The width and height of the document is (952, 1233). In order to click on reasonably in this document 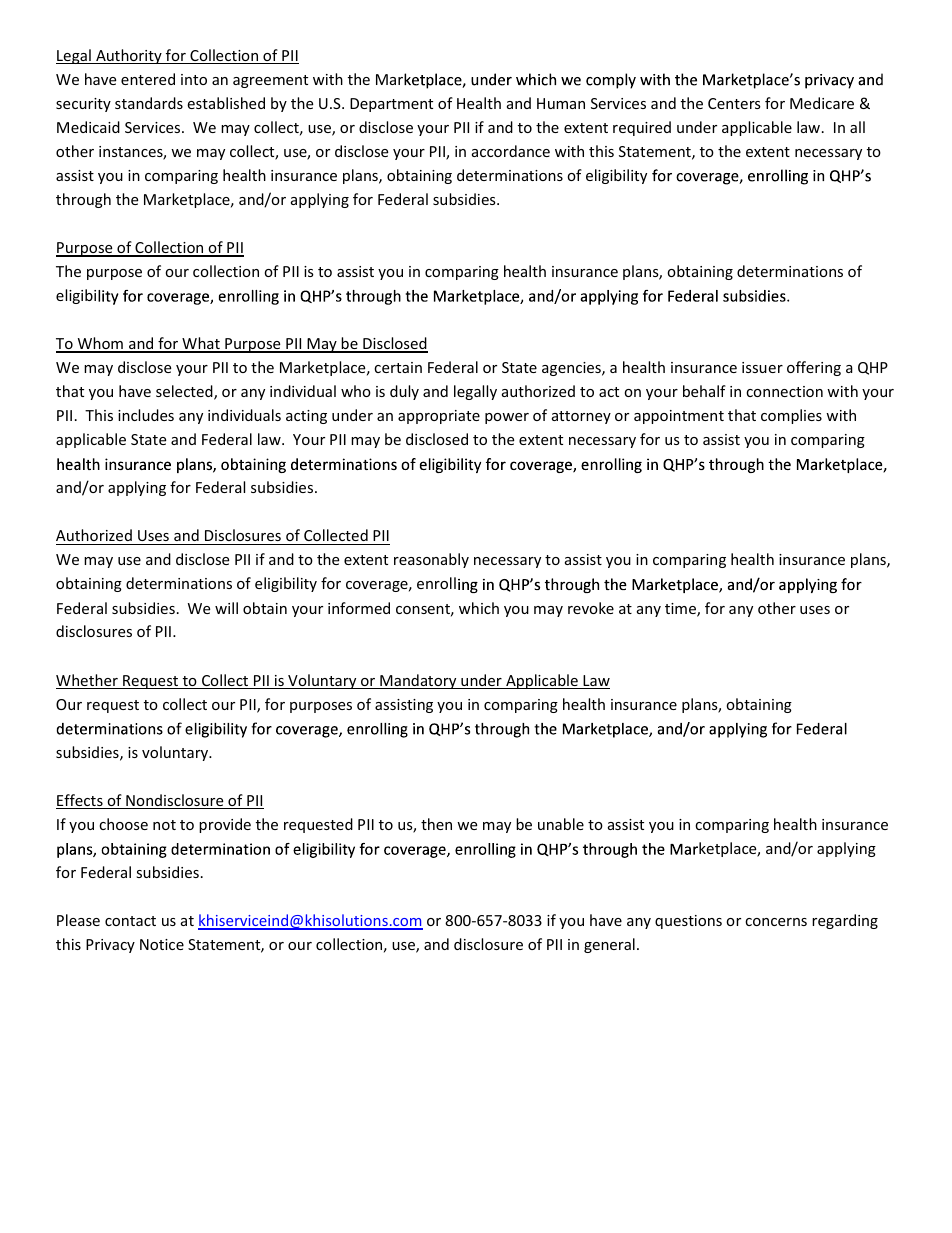, I will do `click(431, 560)`.
